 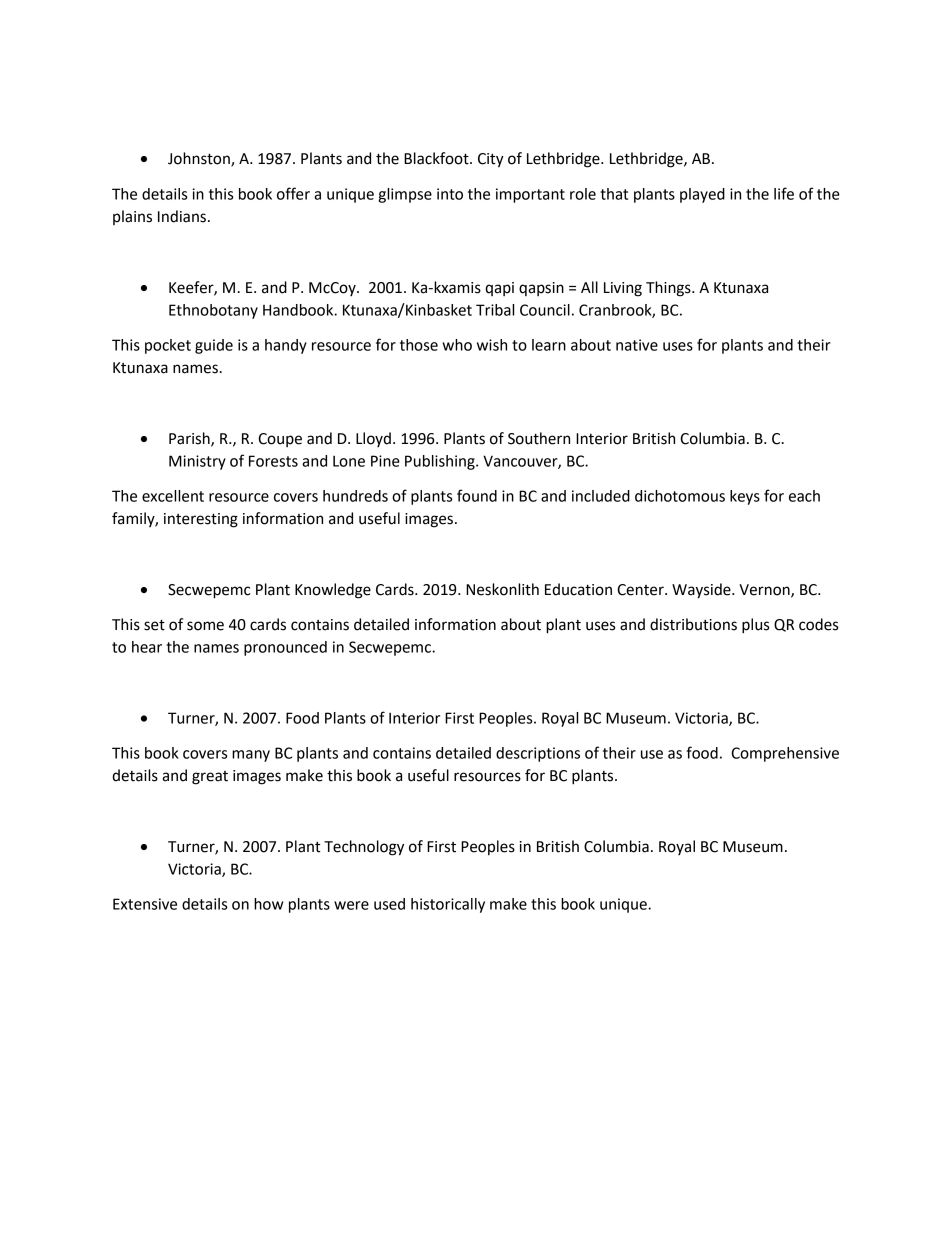 What do you see at coordinates (268, 904) in the screenshot?
I see `how` at bounding box center [268, 904].
